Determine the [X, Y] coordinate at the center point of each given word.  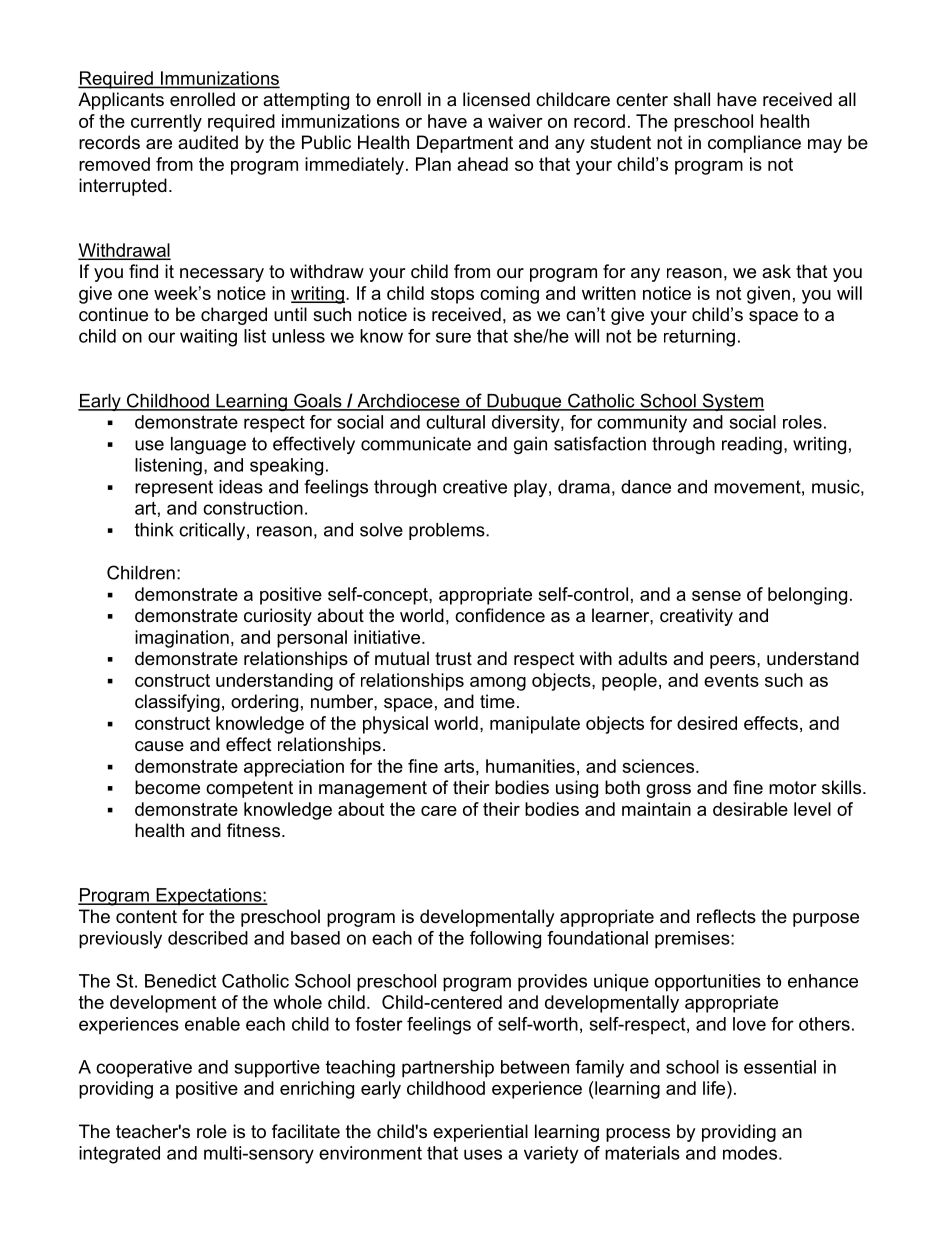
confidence [500, 615]
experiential [480, 1133]
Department [465, 144]
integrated [119, 1155]
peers [734, 662]
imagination [182, 639]
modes [750, 1153]
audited [208, 142]
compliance [754, 144]
